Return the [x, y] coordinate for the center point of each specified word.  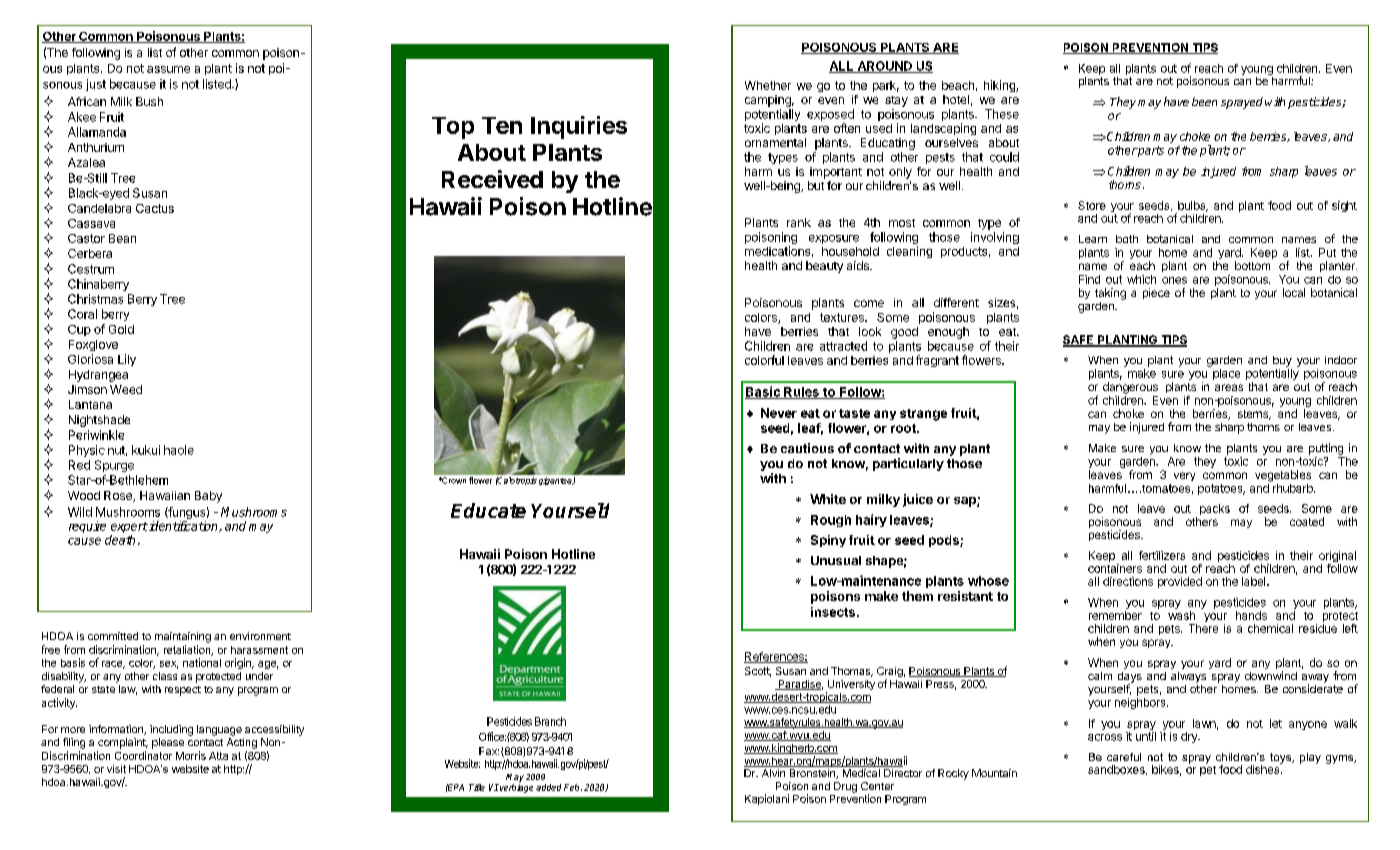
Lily [127, 360]
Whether [768, 85]
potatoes [1221, 489]
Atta [218, 756]
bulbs [1193, 206]
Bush [149, 101]
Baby [208, 497]
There [1203, 628]
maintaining [183, 637]
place [1226, 374]
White [828, 499]
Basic [763, 392]
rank [799, 222]
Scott [758, 672]
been [1204, 101]
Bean [122, 238]
